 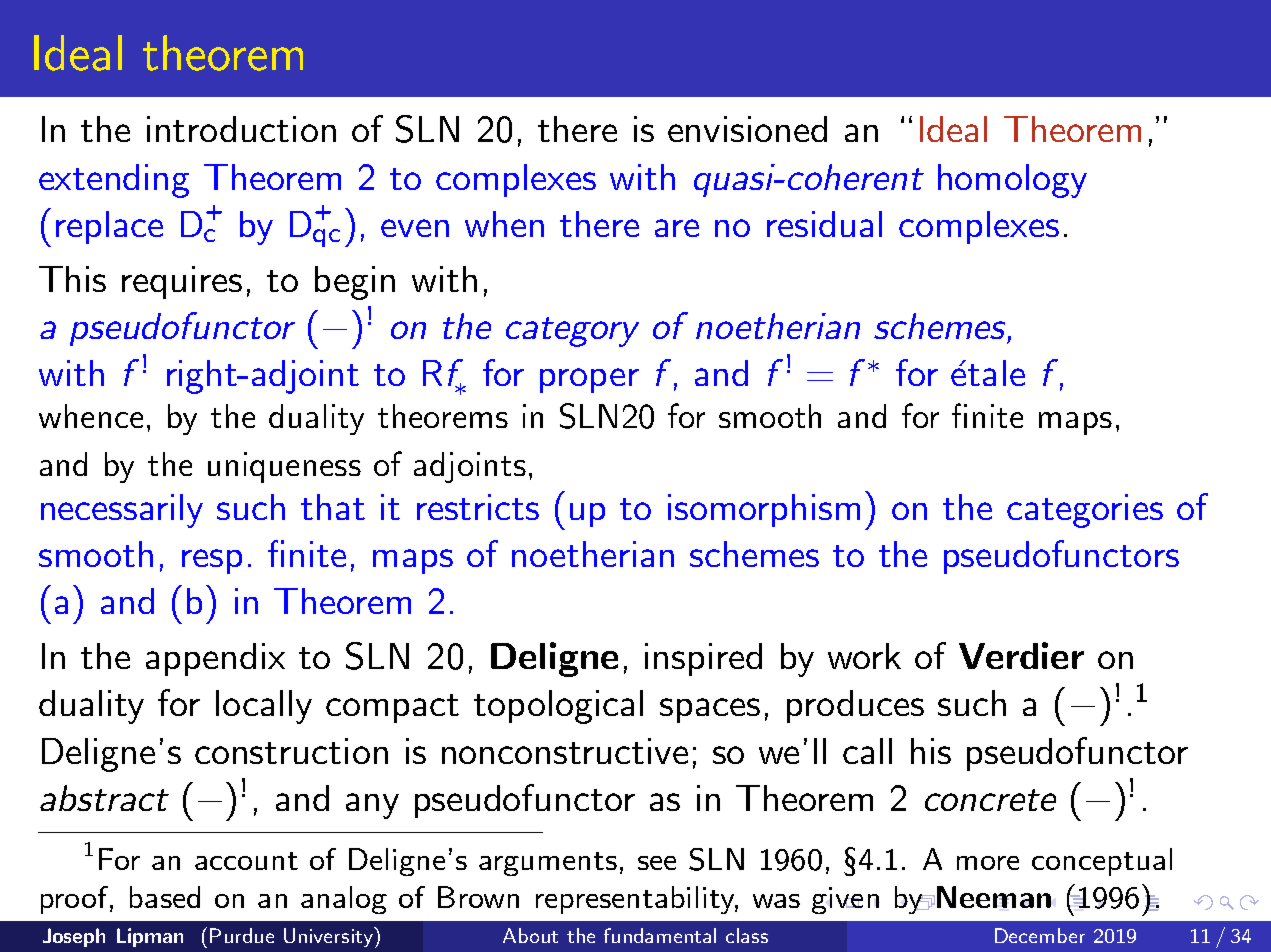 I want to click on based, so click(x=165, y=897).
